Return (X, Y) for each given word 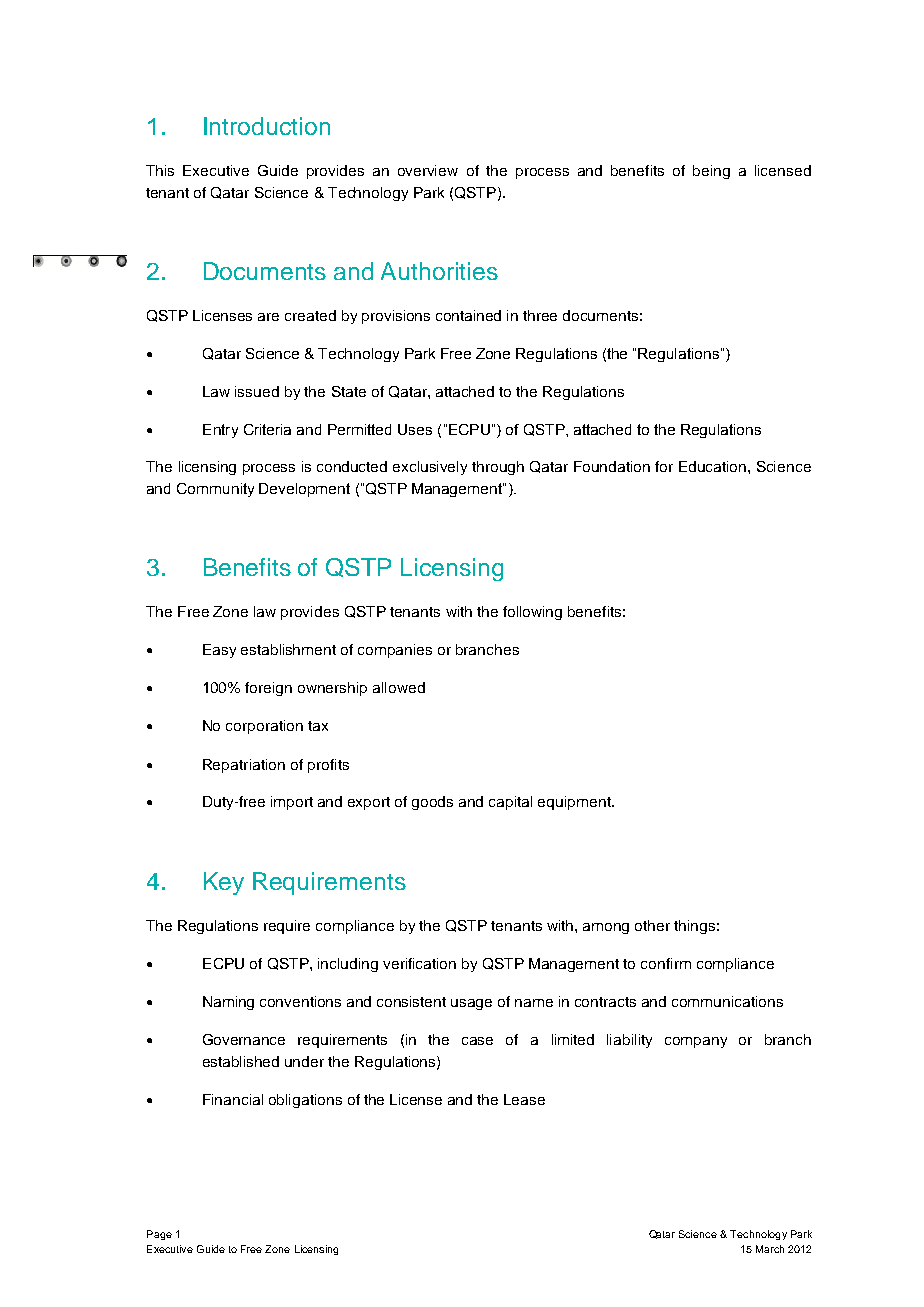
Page (159, 1235)
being (711, 172)
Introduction (267, 126)
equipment (575, 803)
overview (428, 170)
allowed (399, 687)
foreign (268, 689)
